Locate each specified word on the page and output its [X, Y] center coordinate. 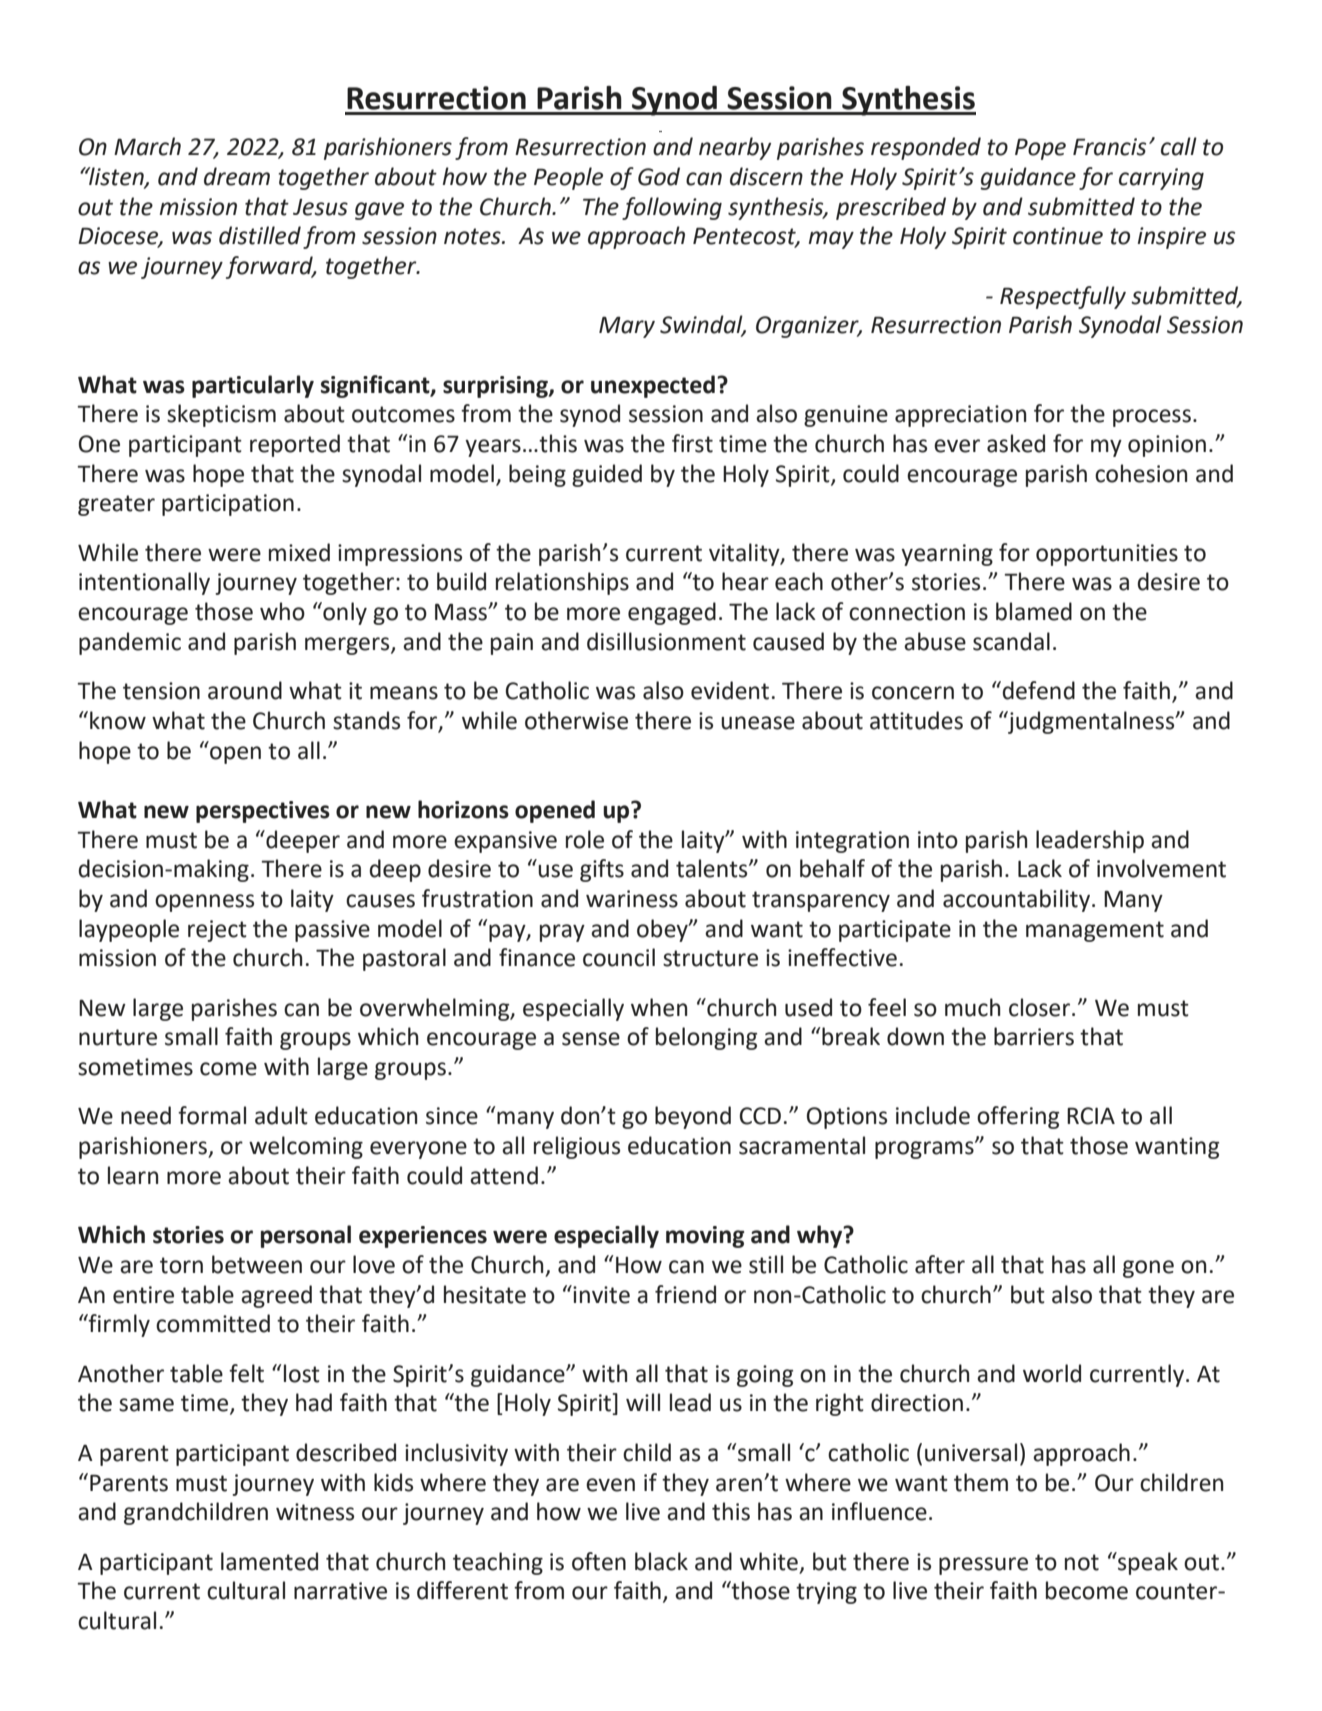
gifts [602, 870]
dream [237, 176]
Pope [1040, 149]
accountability [1018, 900]
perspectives [263, 812]
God [659, 176]
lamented [269, 1561]
